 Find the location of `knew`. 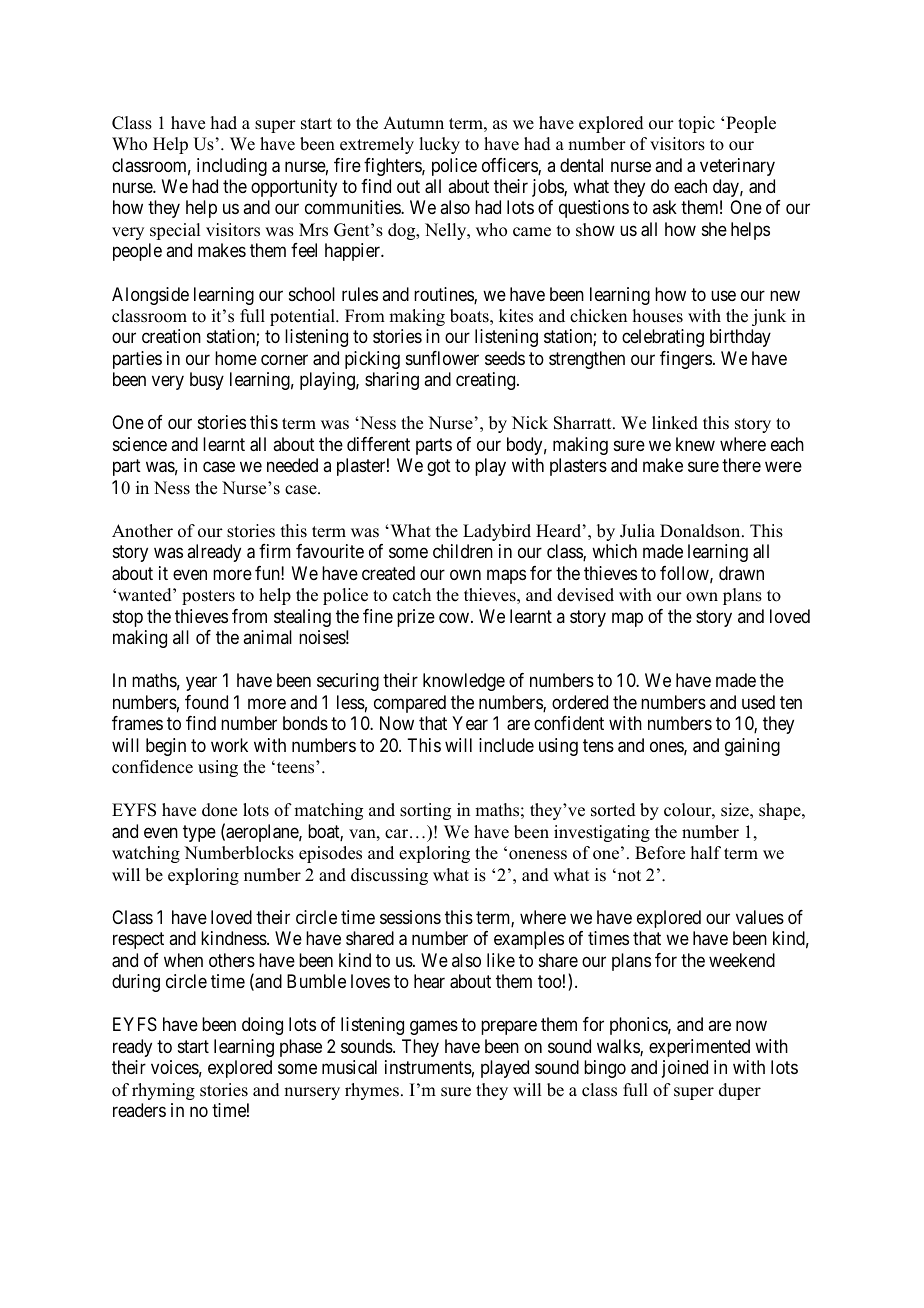

knew is located at coordinates (695, 444).
